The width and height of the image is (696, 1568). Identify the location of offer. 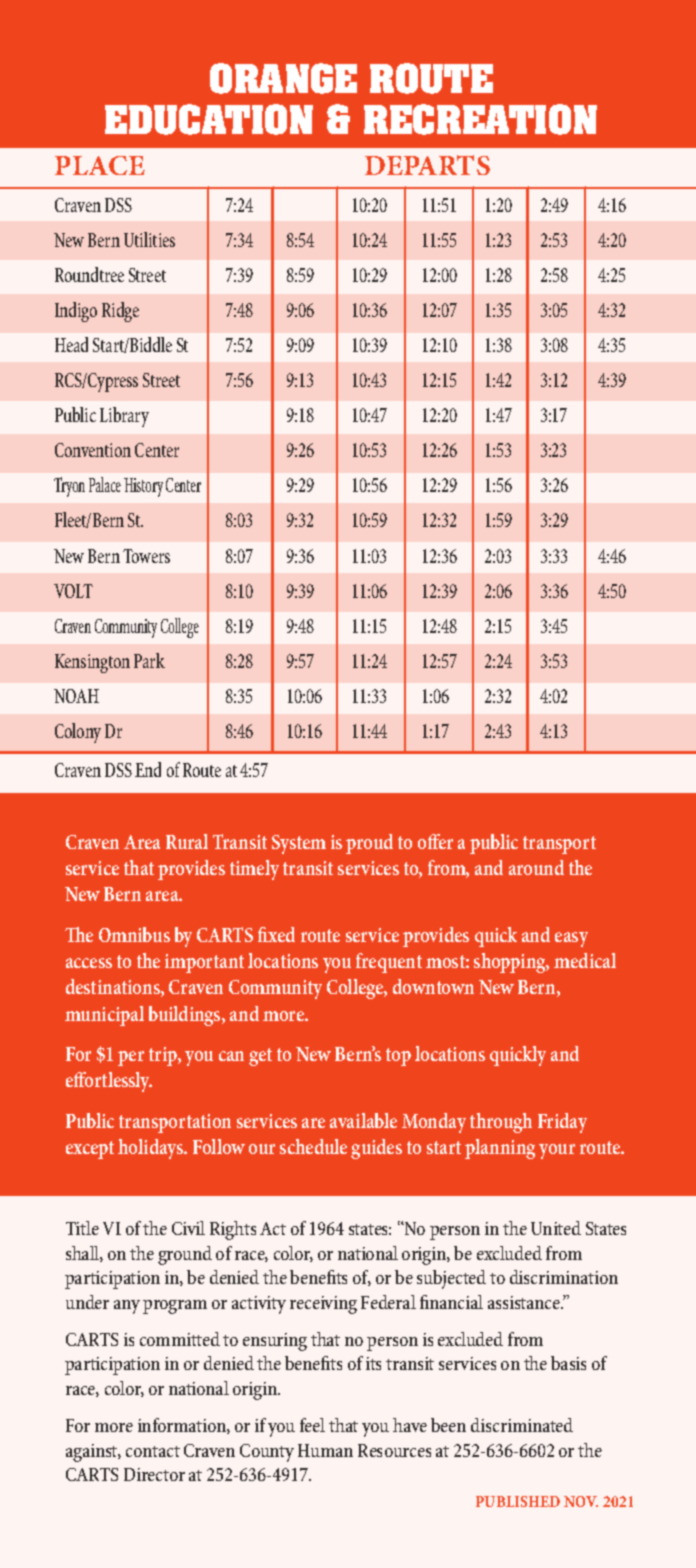
(435, 841).
